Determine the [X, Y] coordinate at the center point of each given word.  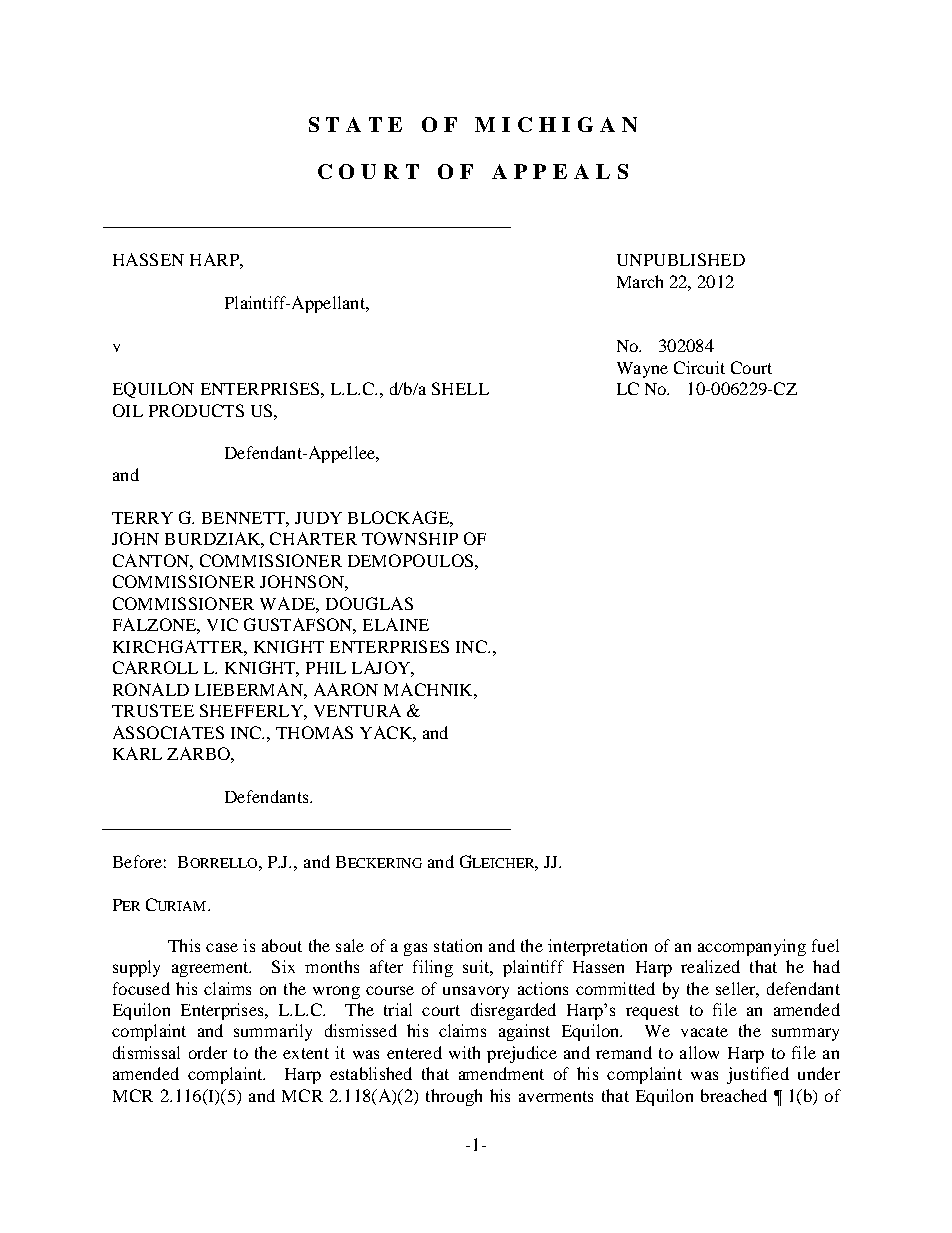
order [208, 1052]
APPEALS [560, 171]
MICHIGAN [556, 124]
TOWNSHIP [410, 538]
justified [758, 1075]
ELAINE [396, 624]
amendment [501, 1073]
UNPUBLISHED [681, 259]
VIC [222, 624]
